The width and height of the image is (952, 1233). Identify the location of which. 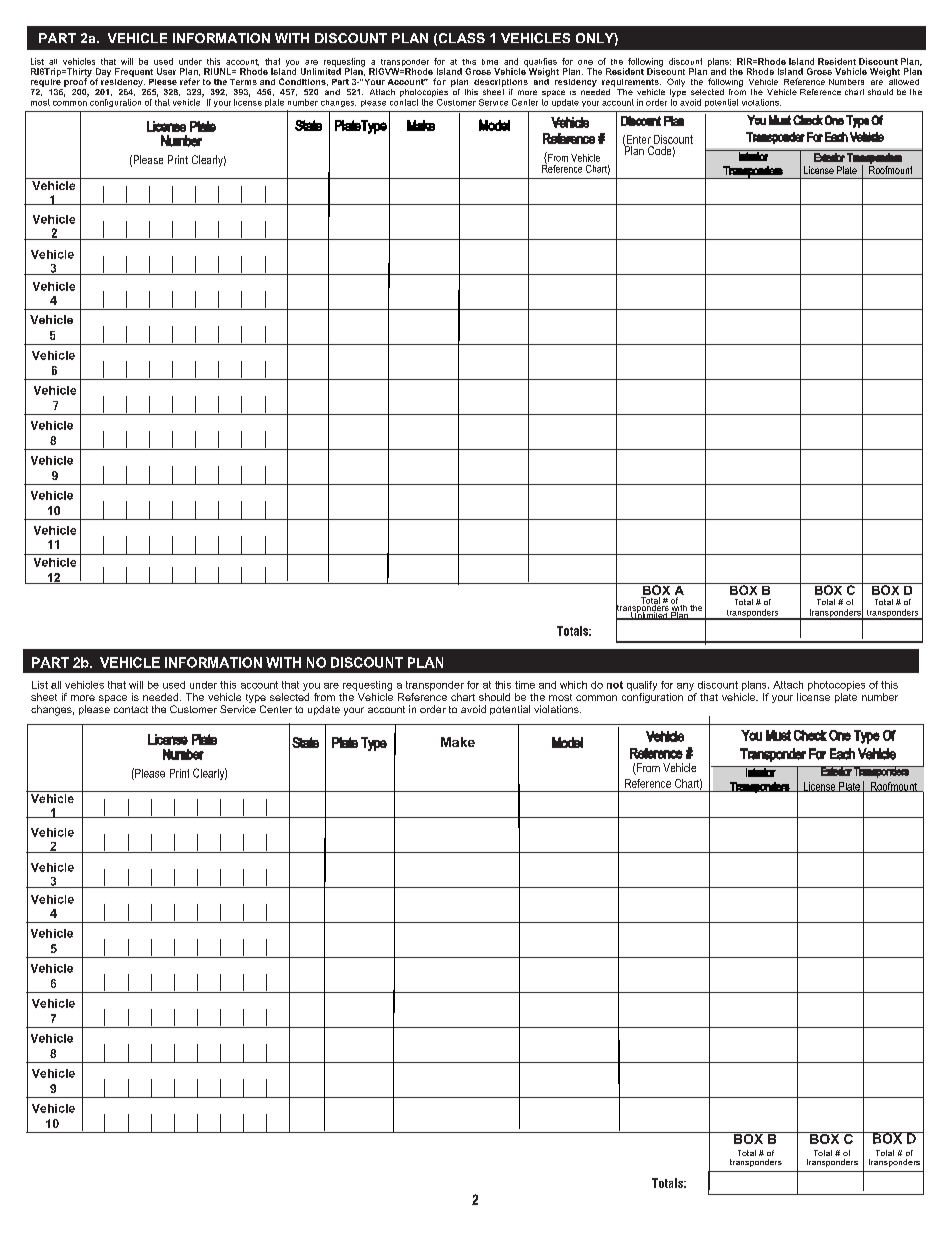
(573, 685).
